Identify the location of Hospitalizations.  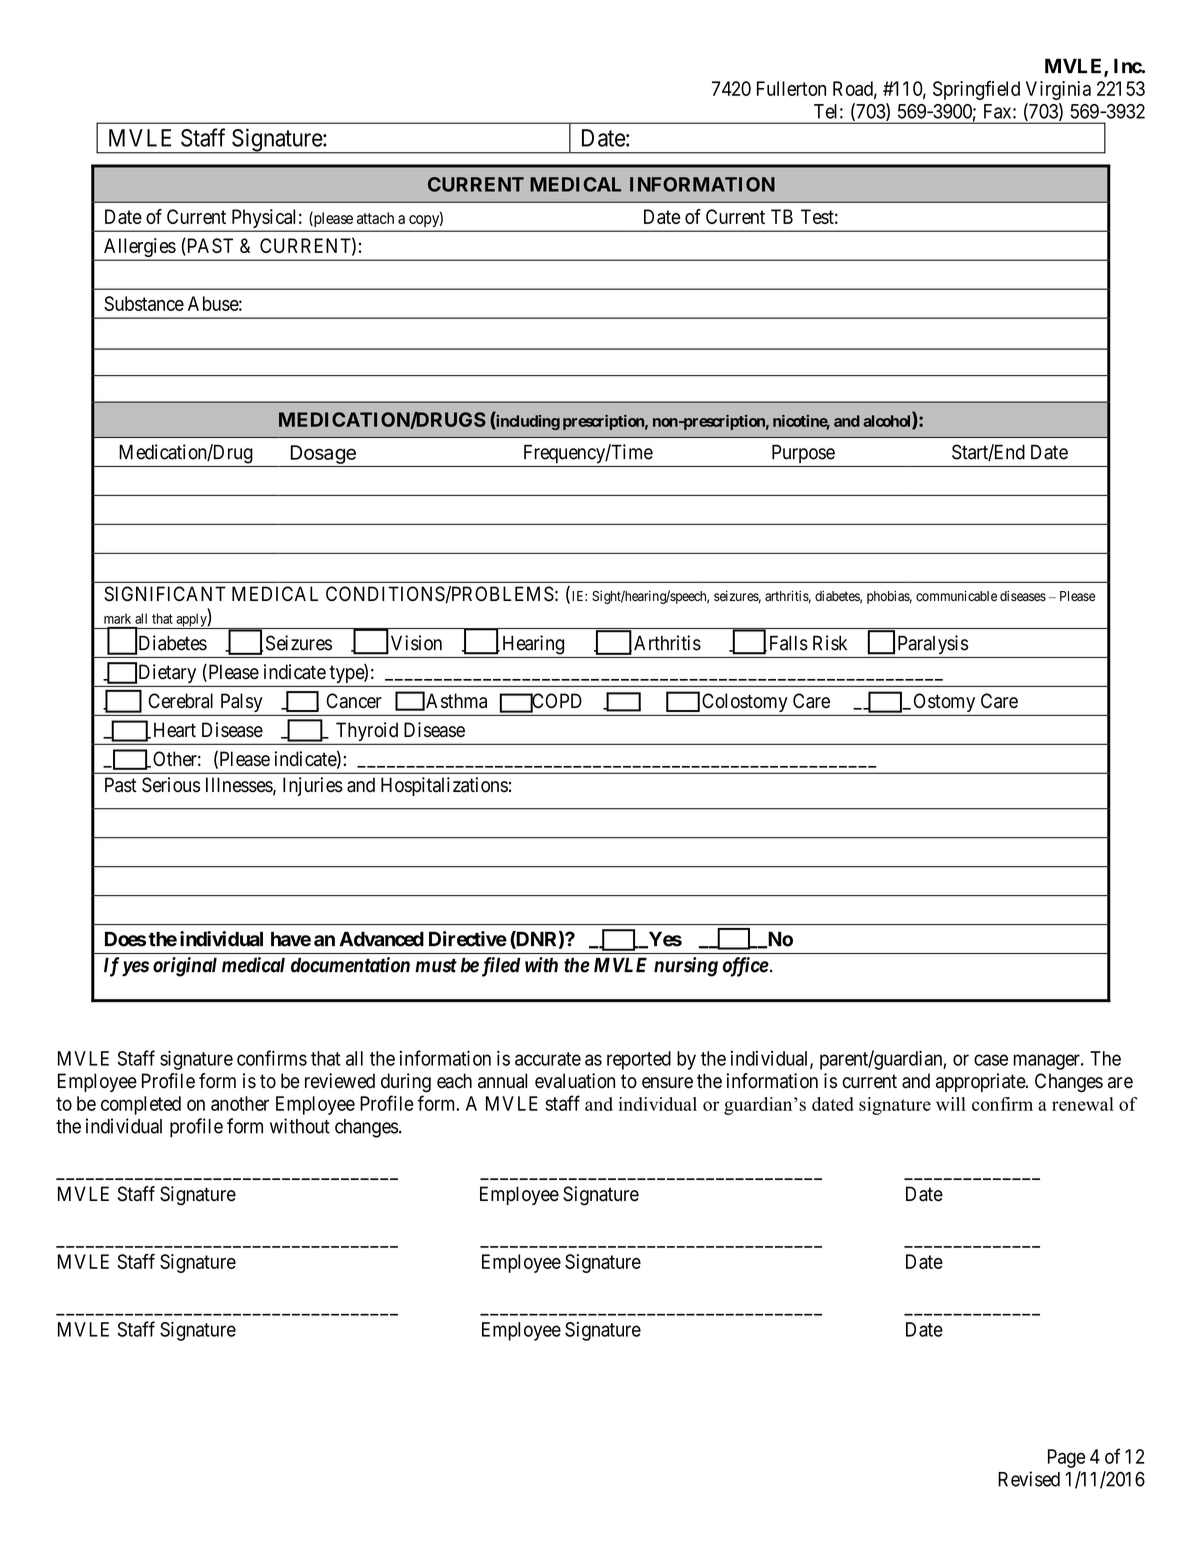
(444, 786).
